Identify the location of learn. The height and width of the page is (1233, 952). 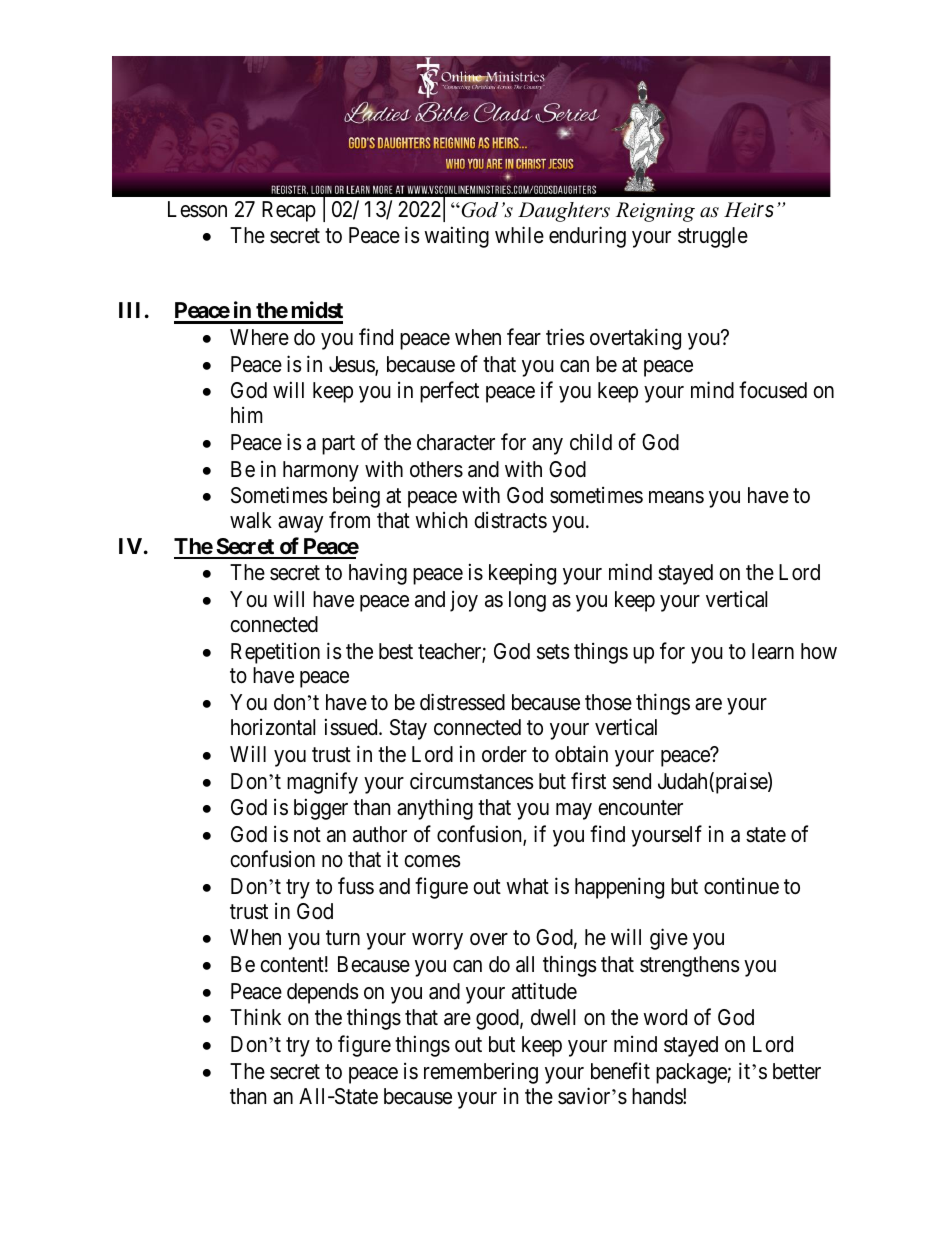
(773, 651).
